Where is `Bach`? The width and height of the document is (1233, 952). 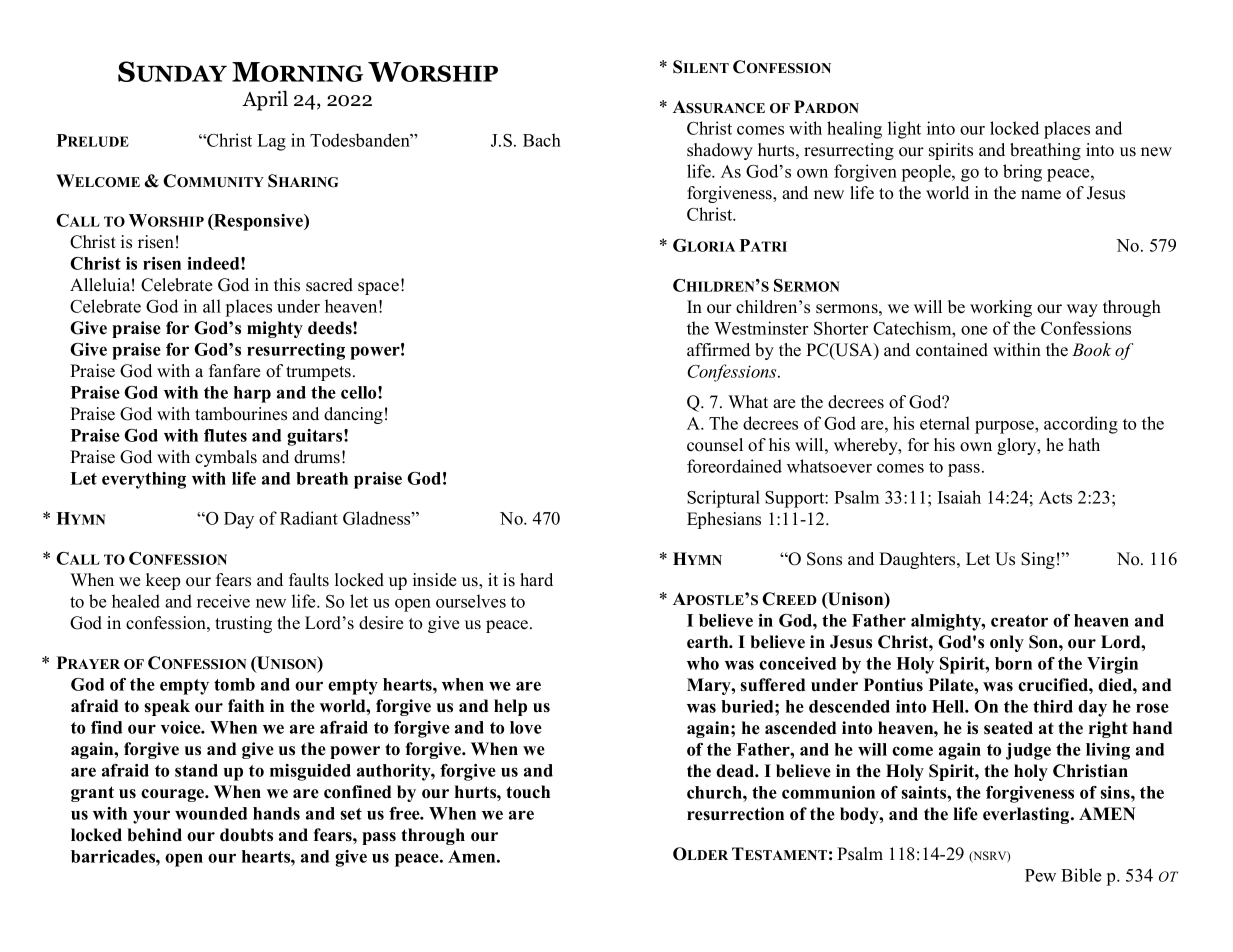 Bach is located at coordinates (542, 140).
